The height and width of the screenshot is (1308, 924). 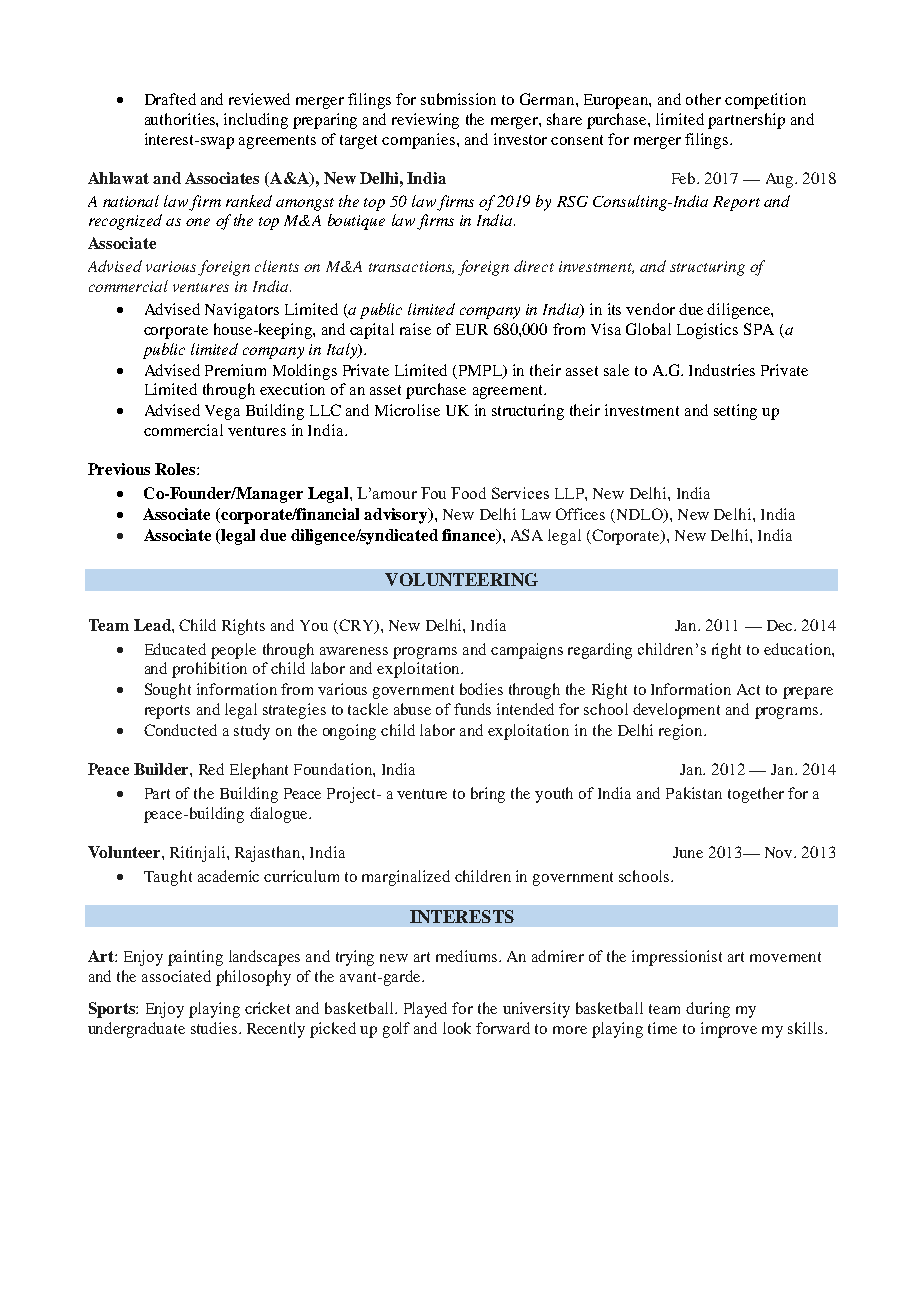 What do you see at coordinates (703, 99) in the screenshot?
I see `other` at bounding box center [703, 99].
